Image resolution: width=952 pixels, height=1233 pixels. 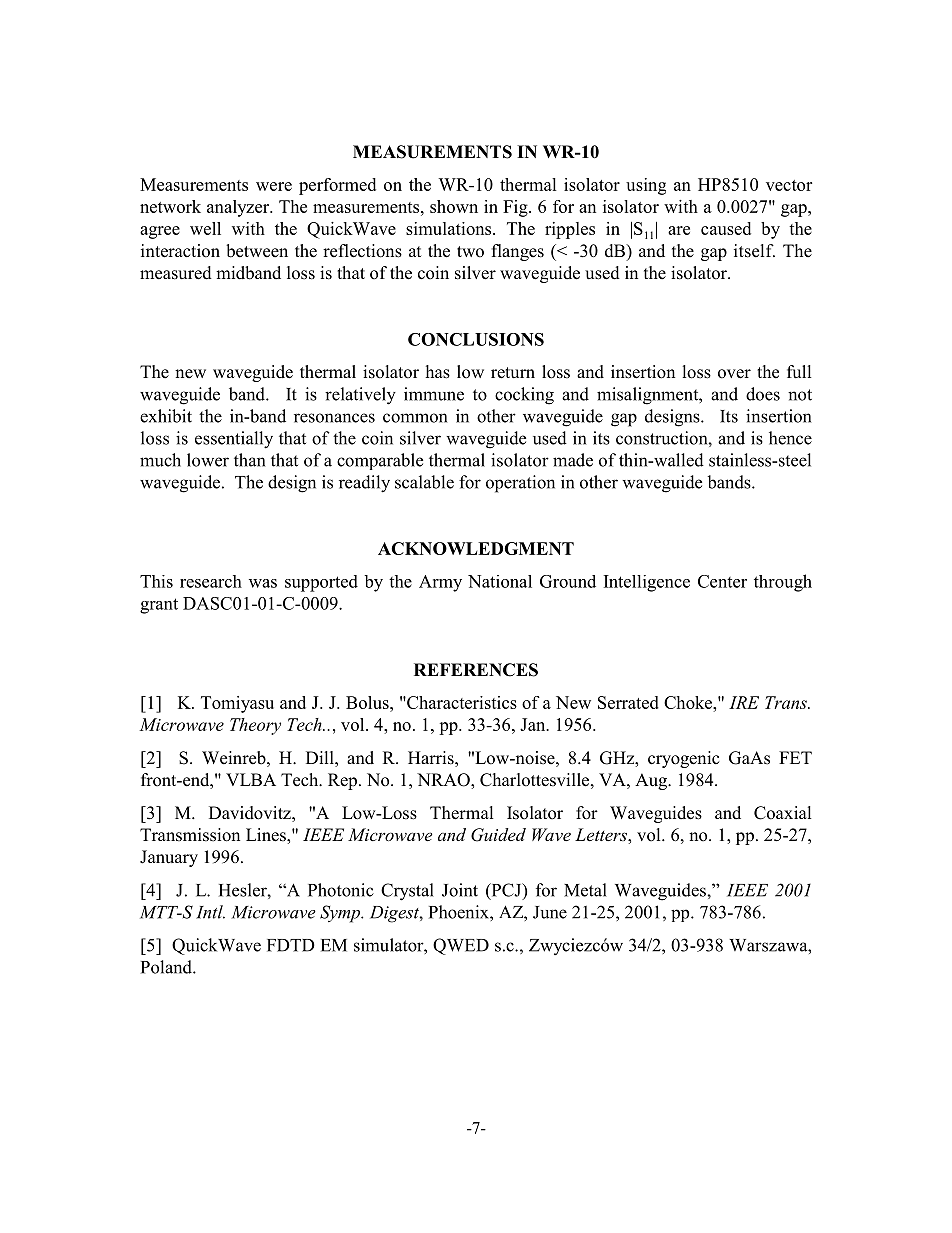 What do you see at coordinates (210, 912) in the image?
I see `Intl` at bounding box center [210, 912].
